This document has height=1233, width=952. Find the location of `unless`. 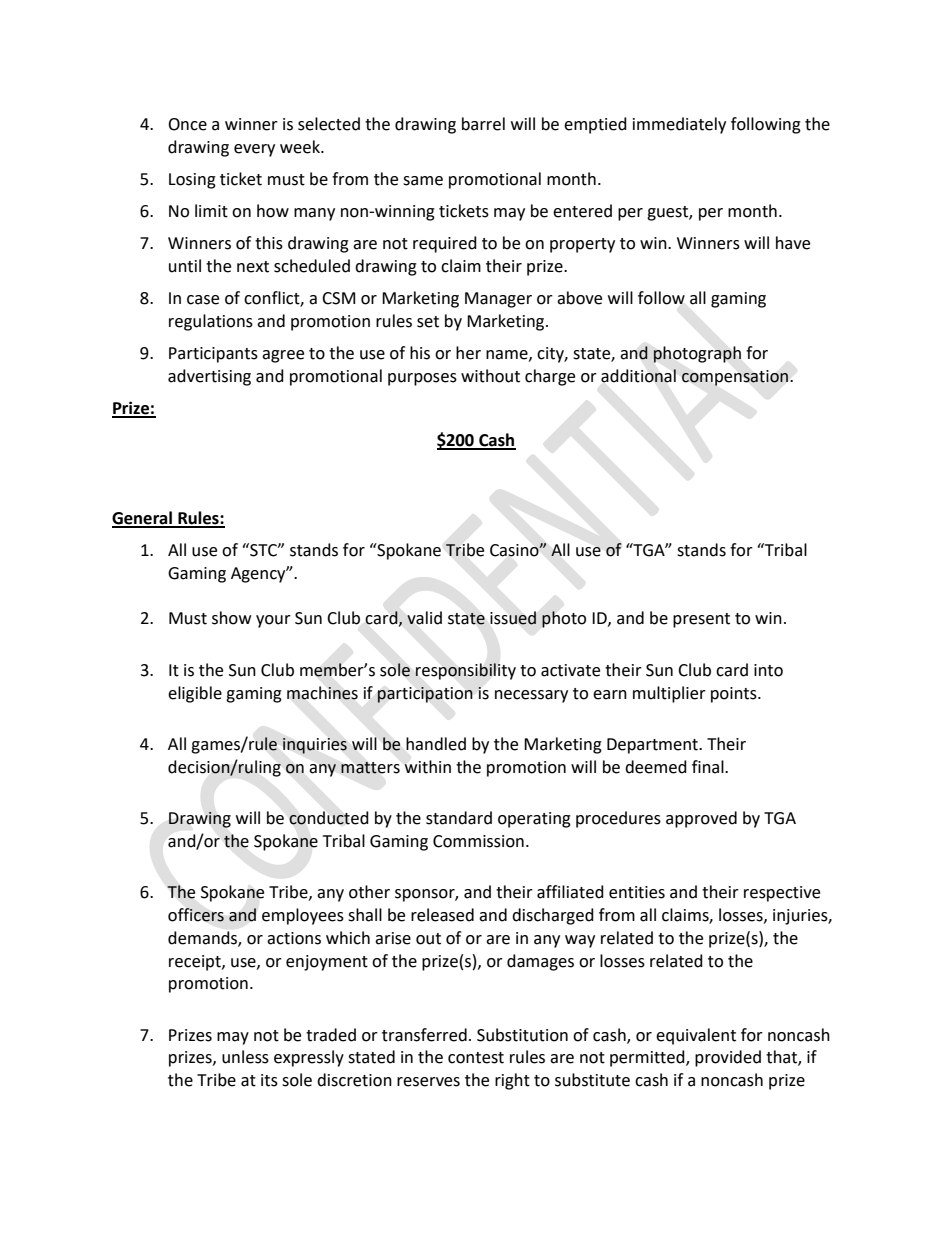

unless is located at coordinates (245, 1057).
